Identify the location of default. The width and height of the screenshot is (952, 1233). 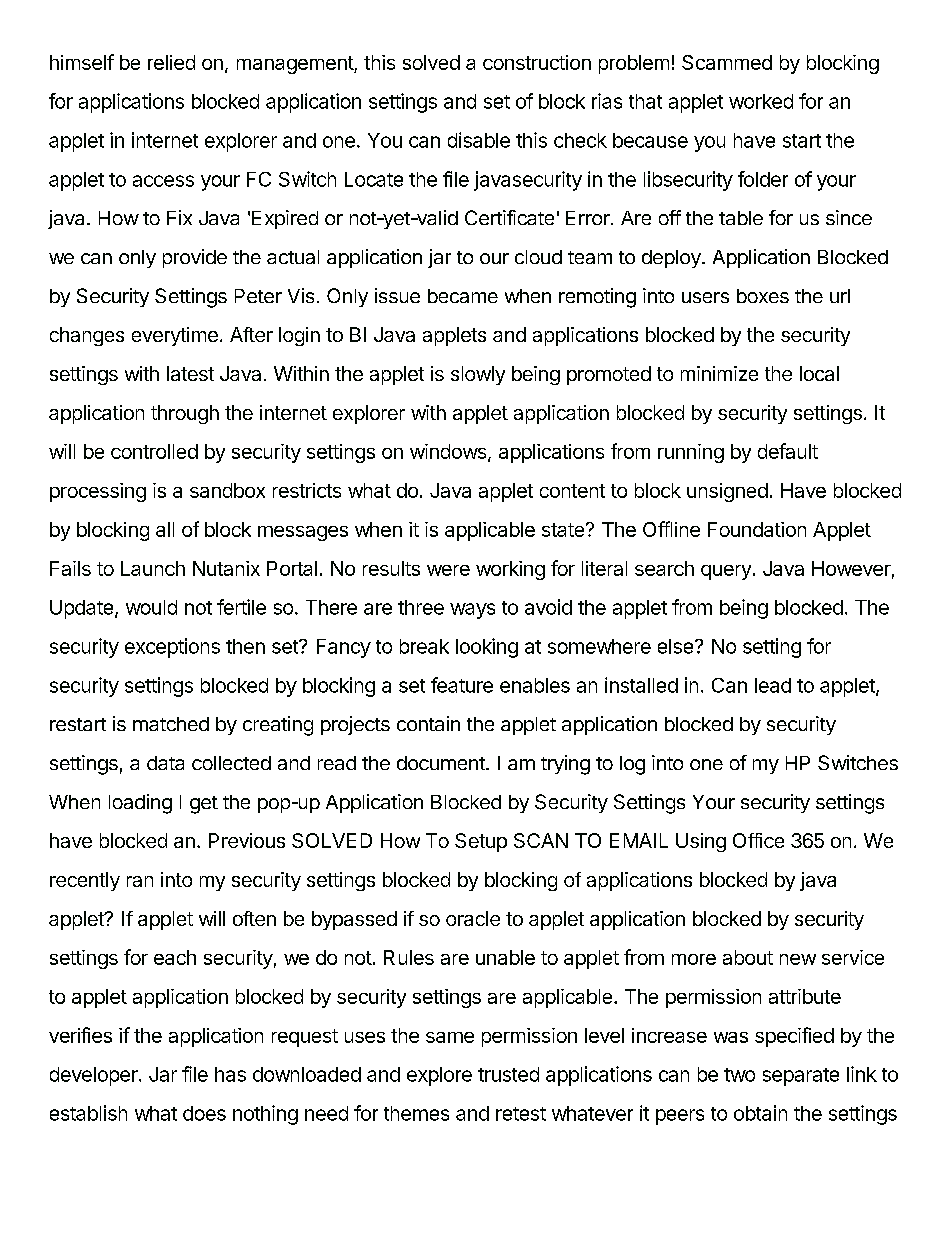
(788, 451).
